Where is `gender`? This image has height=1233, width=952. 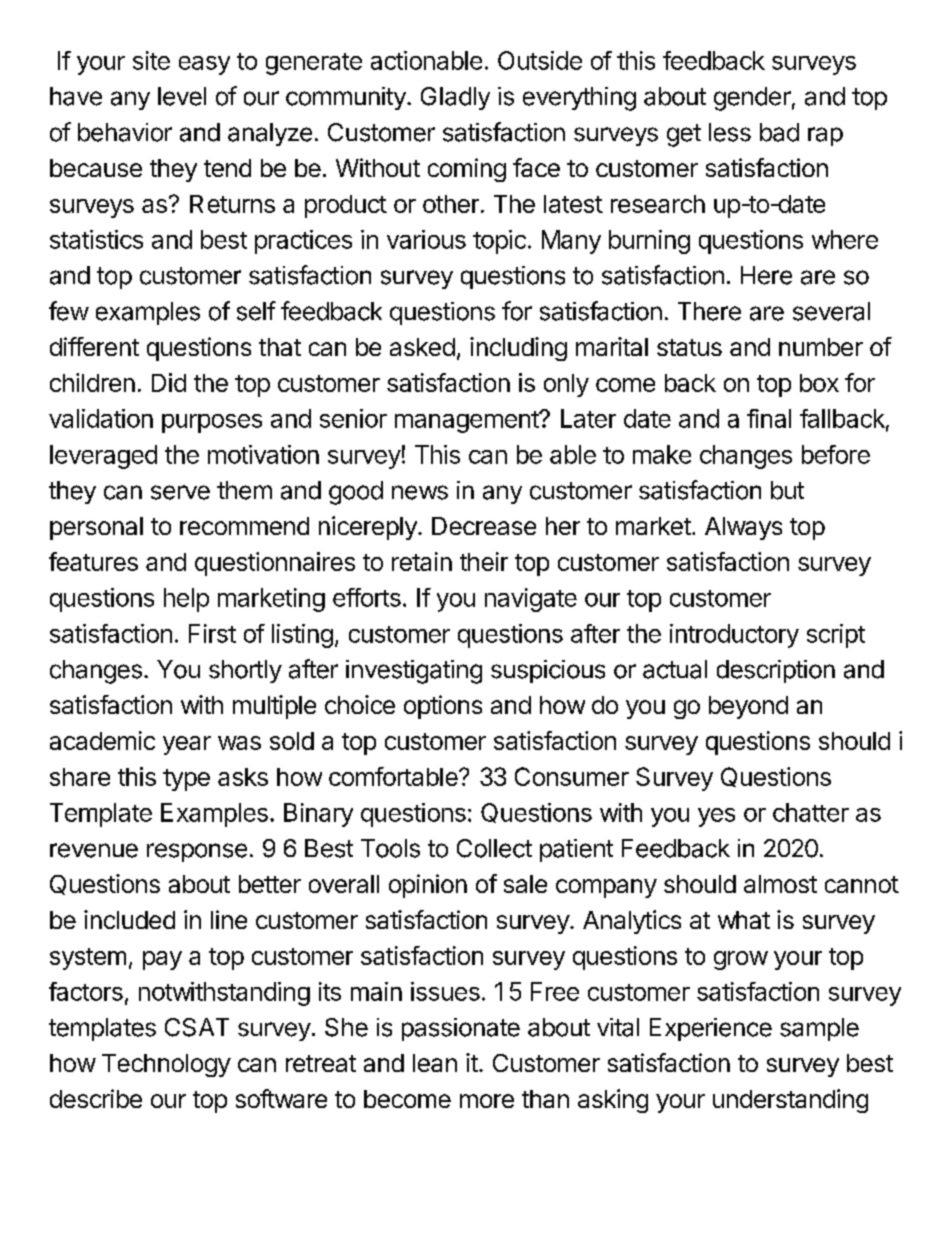
gender is located at coordinates (752, 99).
